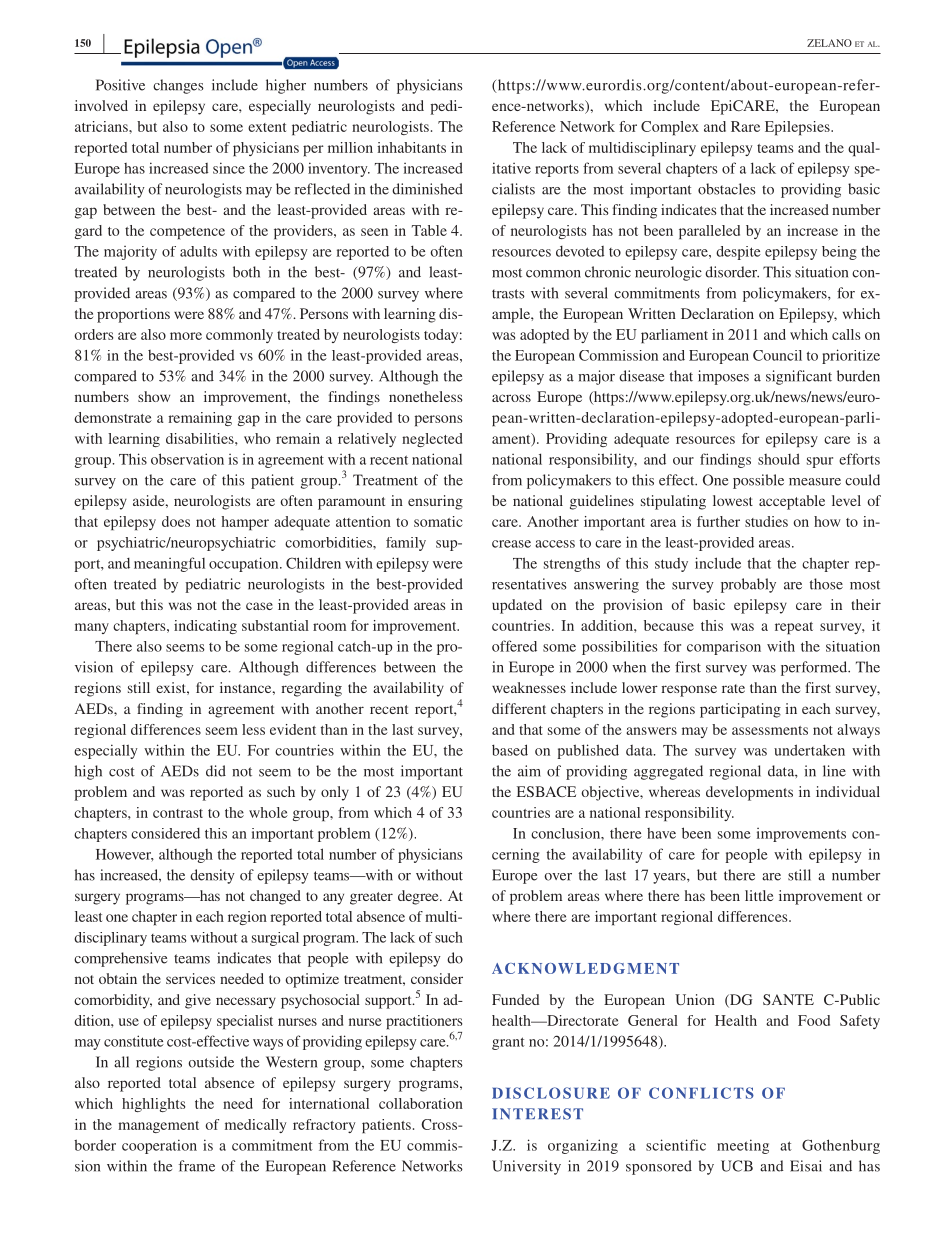 This document has width=952, height=1251. What do you see at coordinates (411, 147) in the document?
I see `inhabitants` at bounding box center [411, 147].
